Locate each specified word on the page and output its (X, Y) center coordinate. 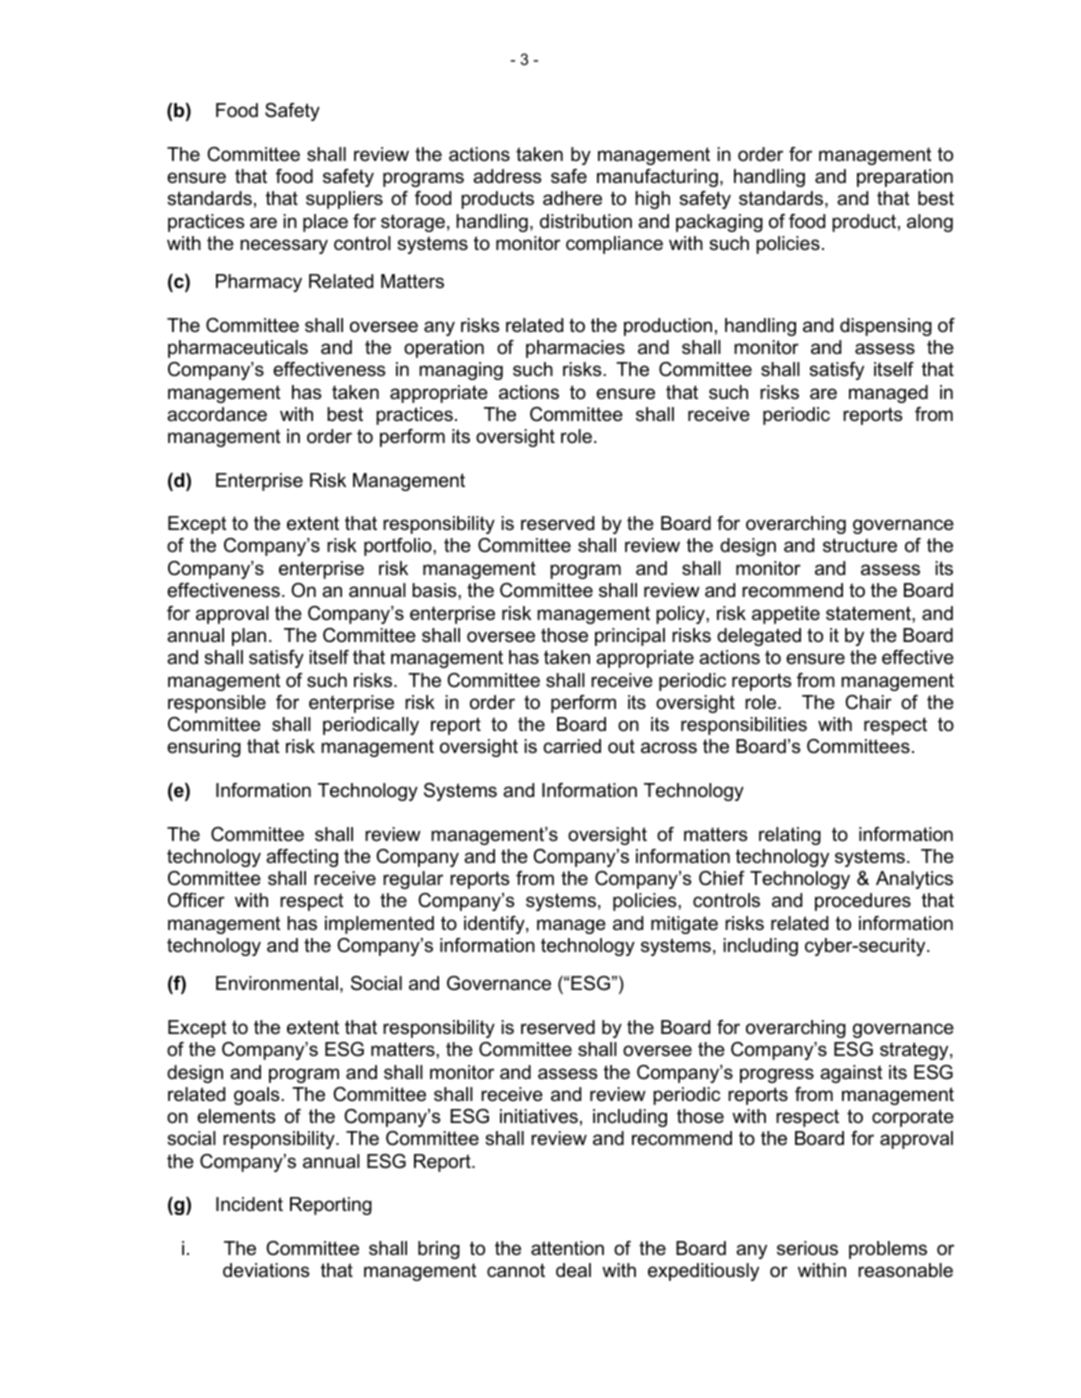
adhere (572, 198)
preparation (905, 178)
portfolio (399, 547)
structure (860, 545)
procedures (863, 902)
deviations (266, 1270)
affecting (302, 858)
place (325, 223)
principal (630, 637)
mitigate (684, 925)
